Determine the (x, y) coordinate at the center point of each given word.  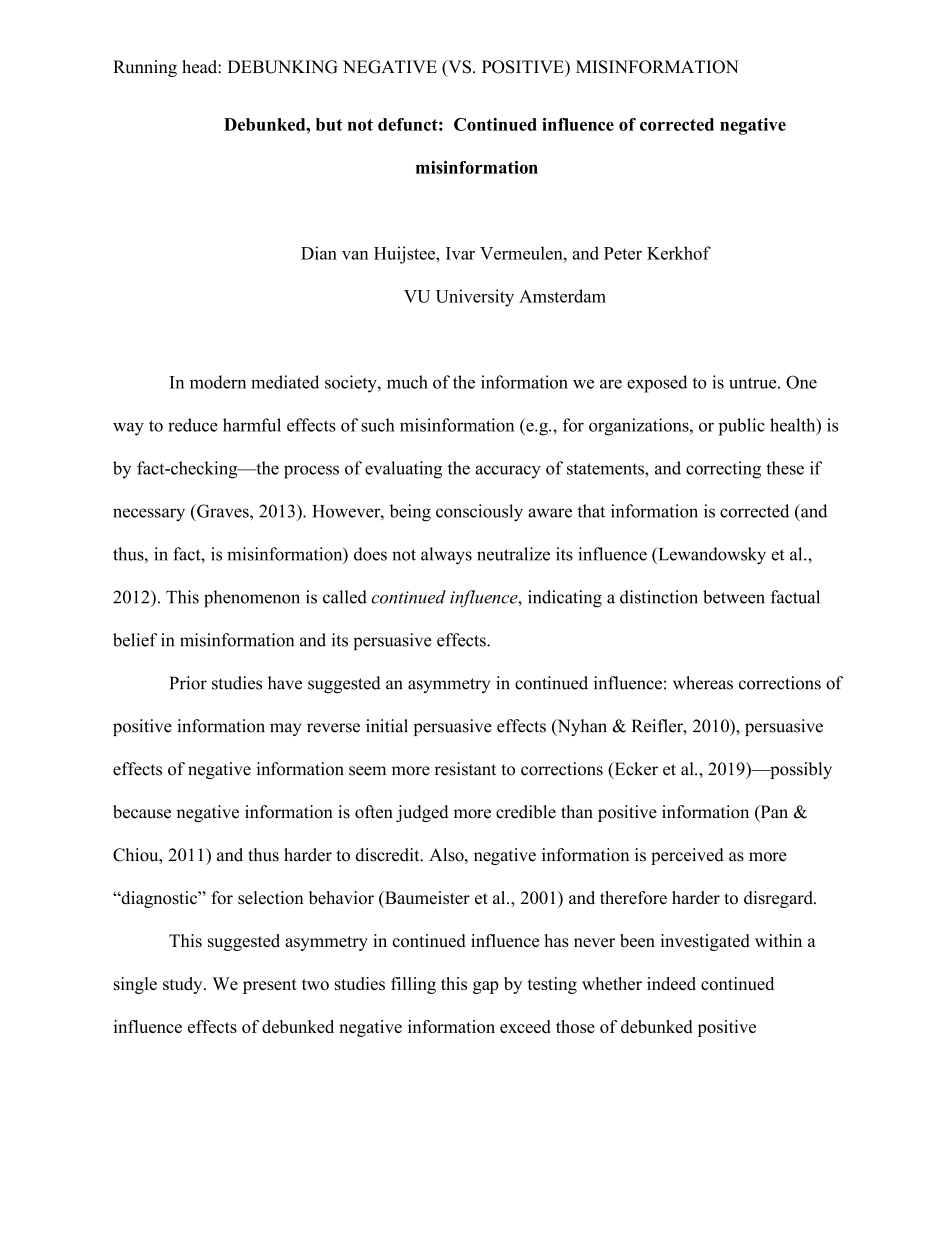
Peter (623, 253)
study (184, 985)
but (329, 124)
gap (486, 987)
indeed (671, 983)
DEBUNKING (283, 67)
